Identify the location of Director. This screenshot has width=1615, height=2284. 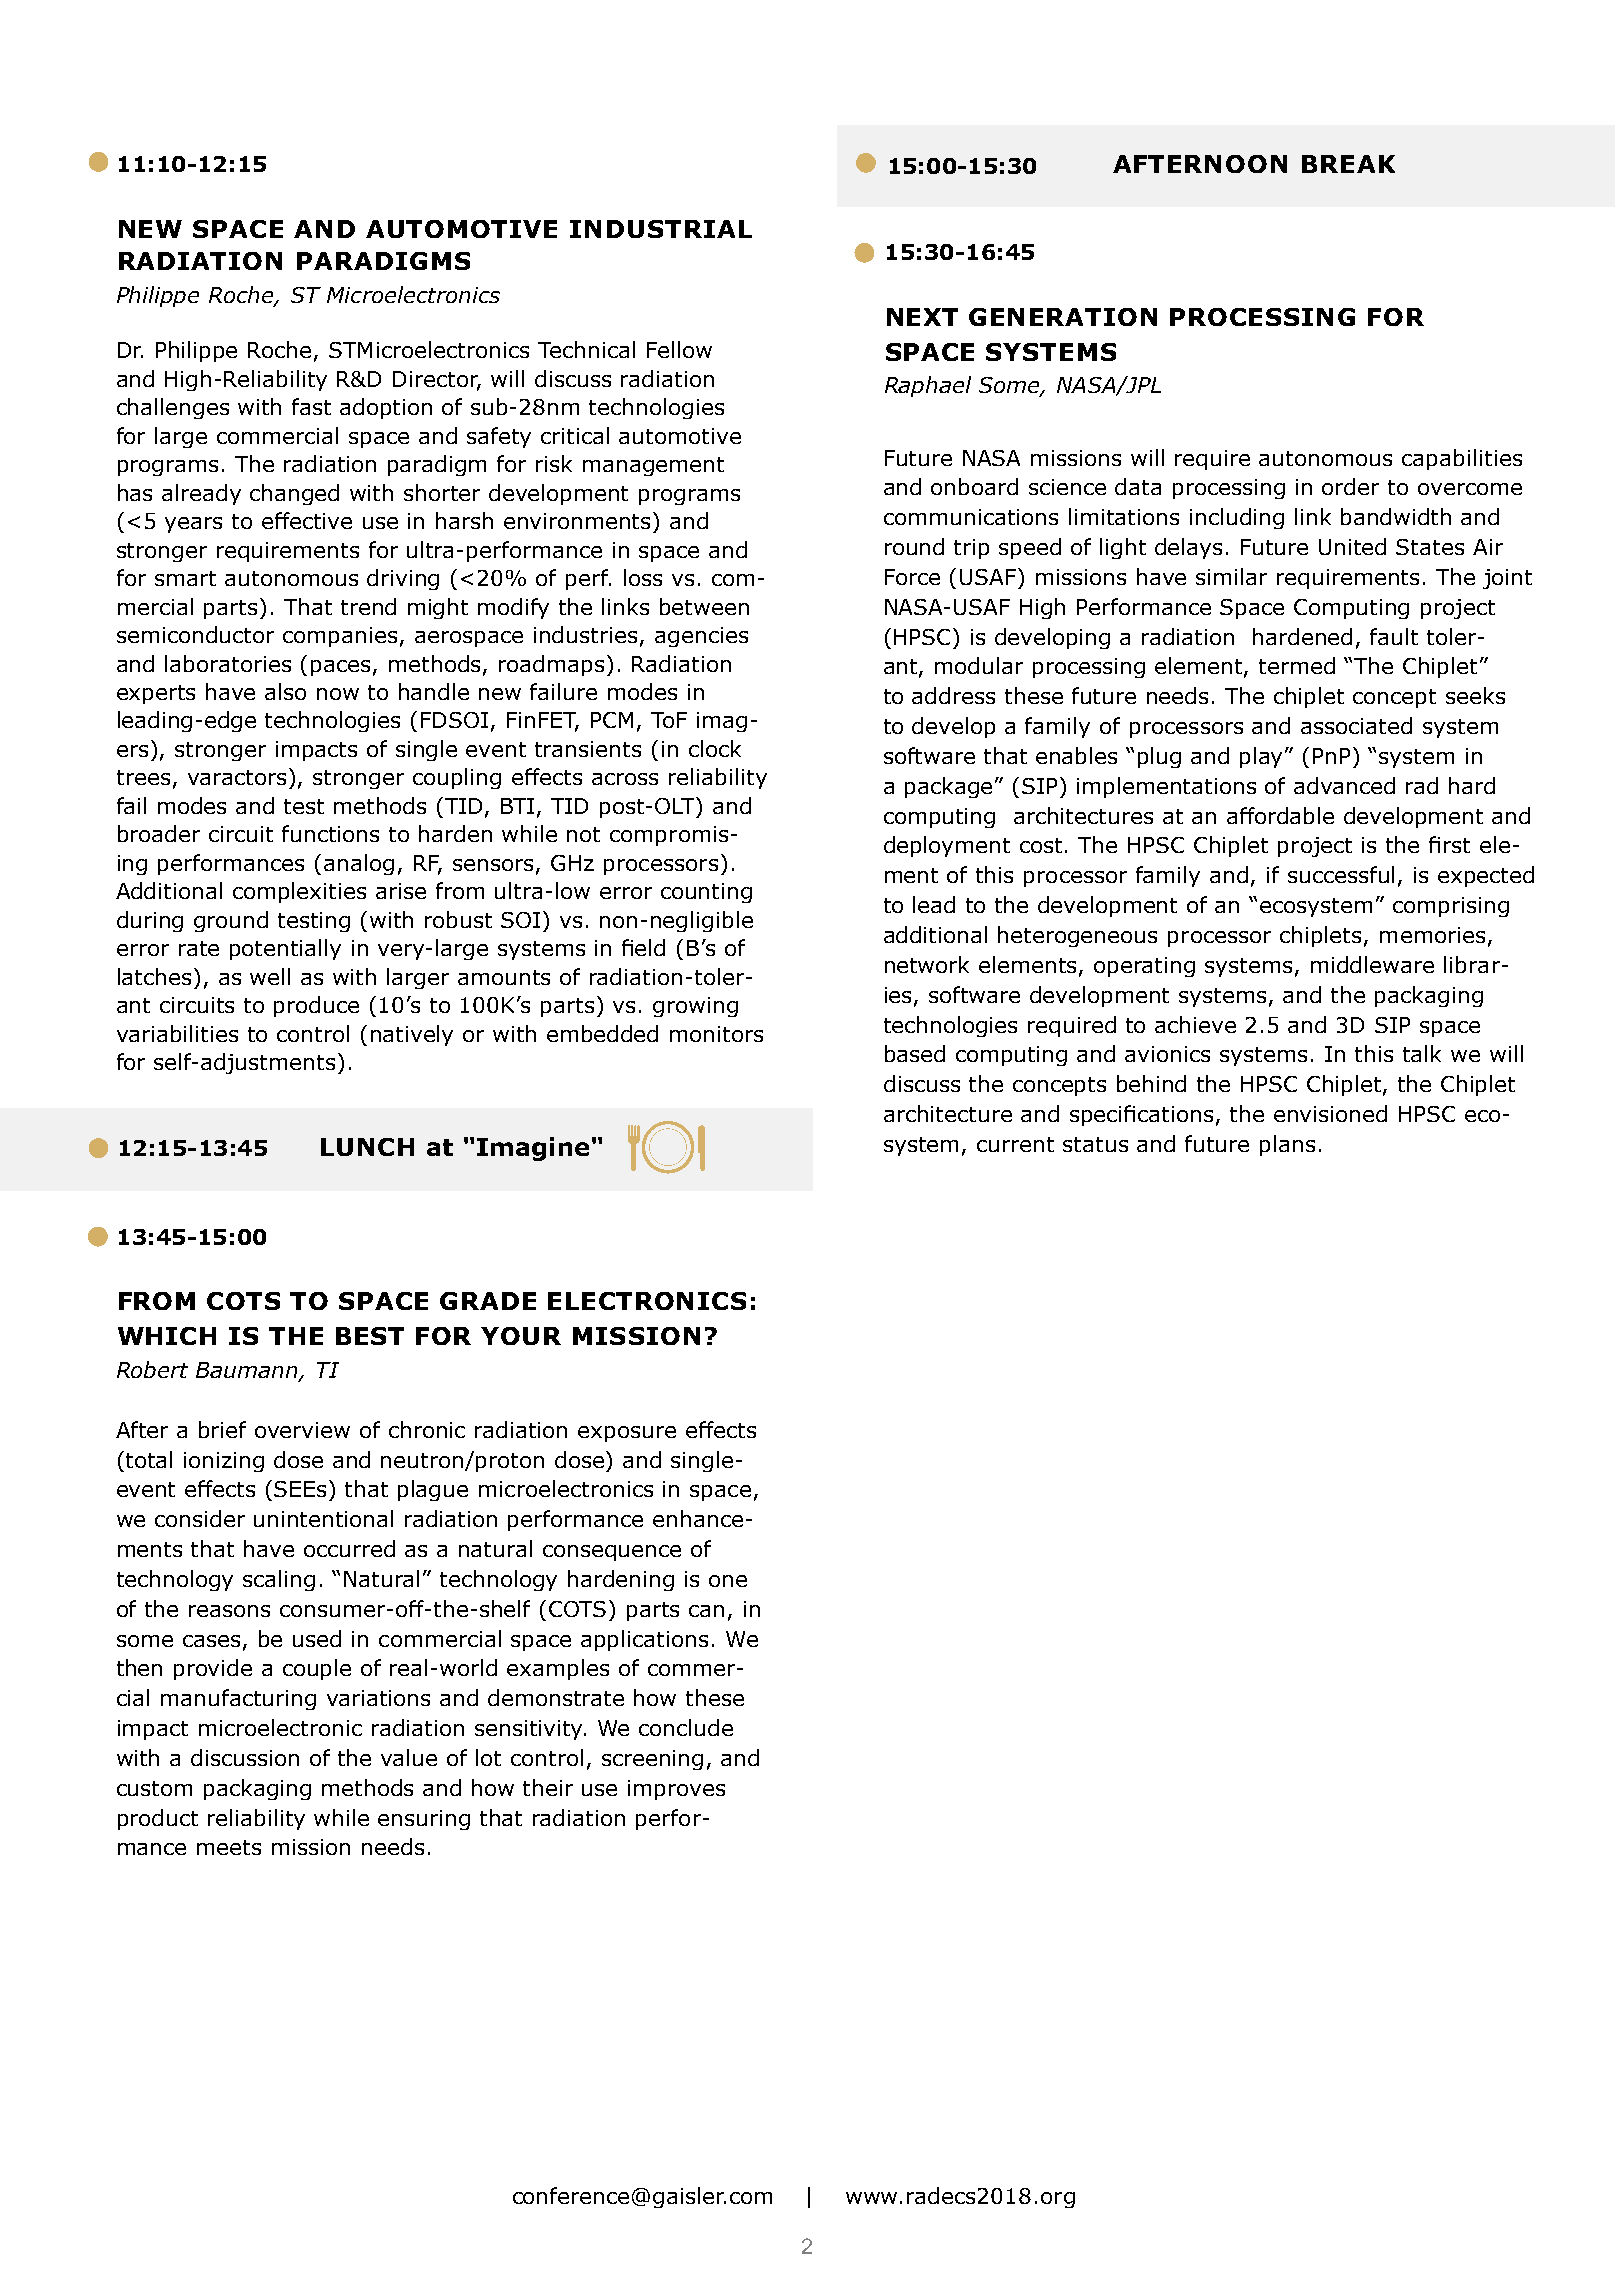
(437, 380).
